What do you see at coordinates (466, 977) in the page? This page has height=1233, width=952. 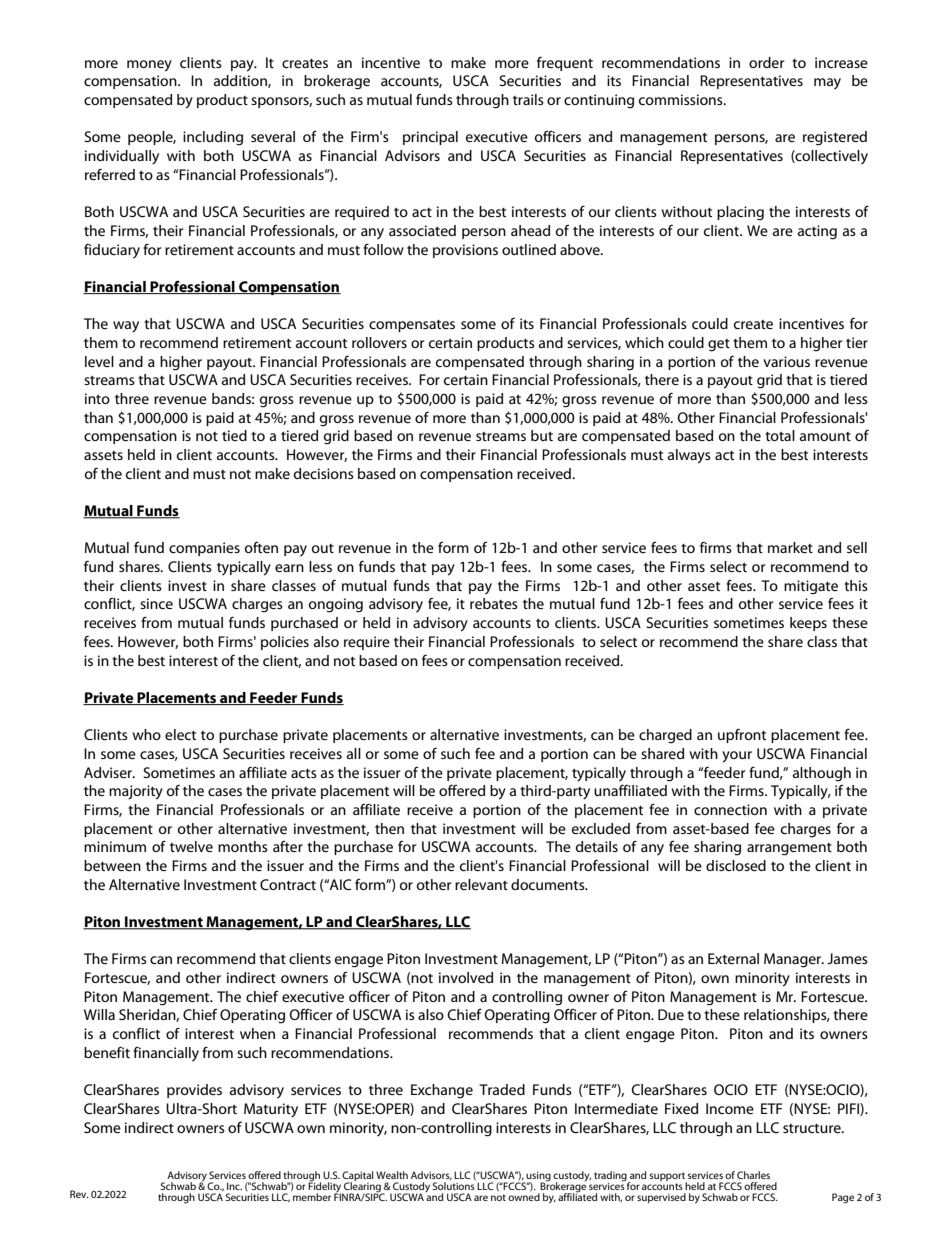 I see `involved` at bounding box center [466, 977].
